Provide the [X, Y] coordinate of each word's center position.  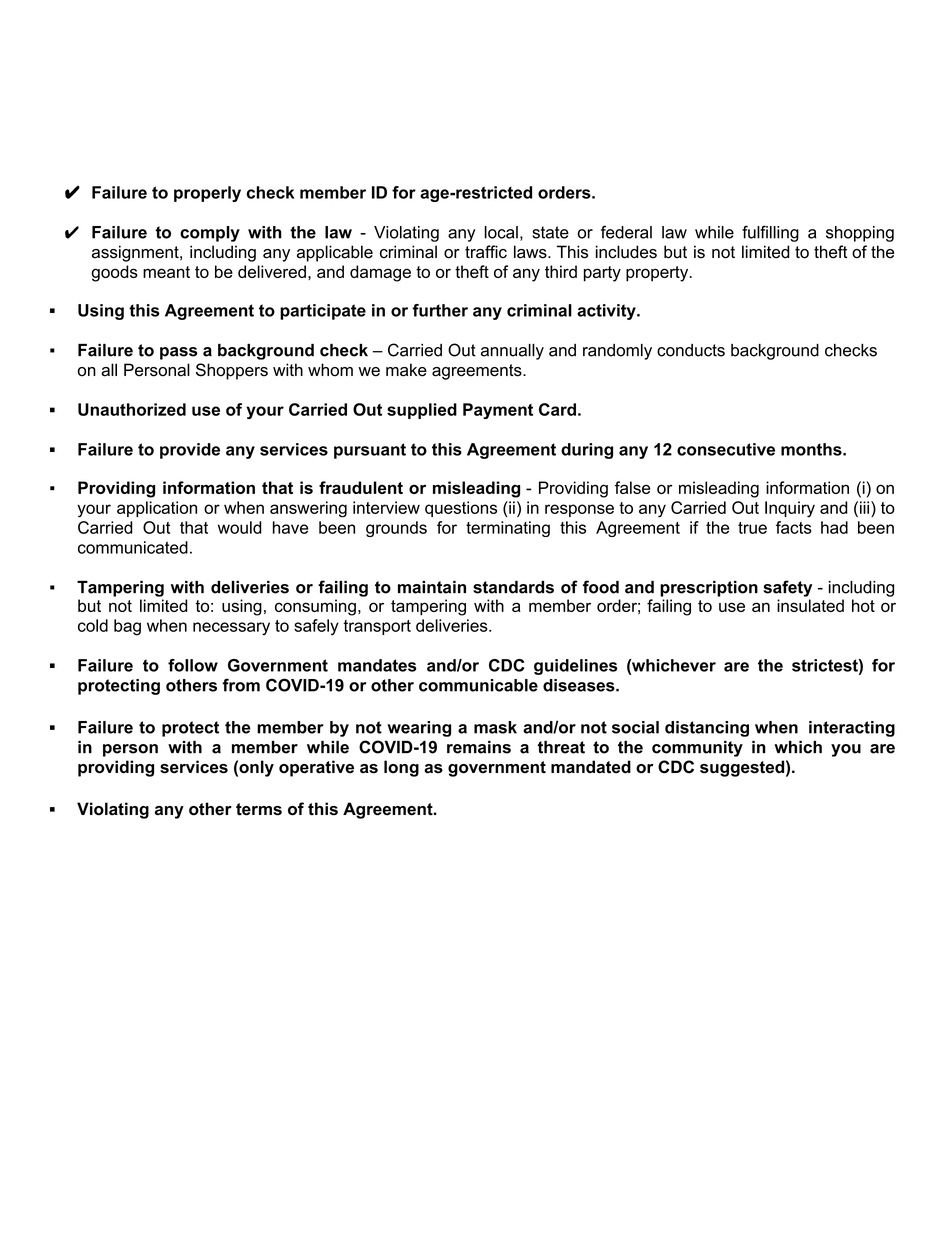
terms [259, 809]
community [697, 749]
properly [207, 194]
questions [461, 509]
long [401, 768]
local [501, 232]
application [157, 509]
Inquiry [790, 509]
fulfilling [770, 233]
